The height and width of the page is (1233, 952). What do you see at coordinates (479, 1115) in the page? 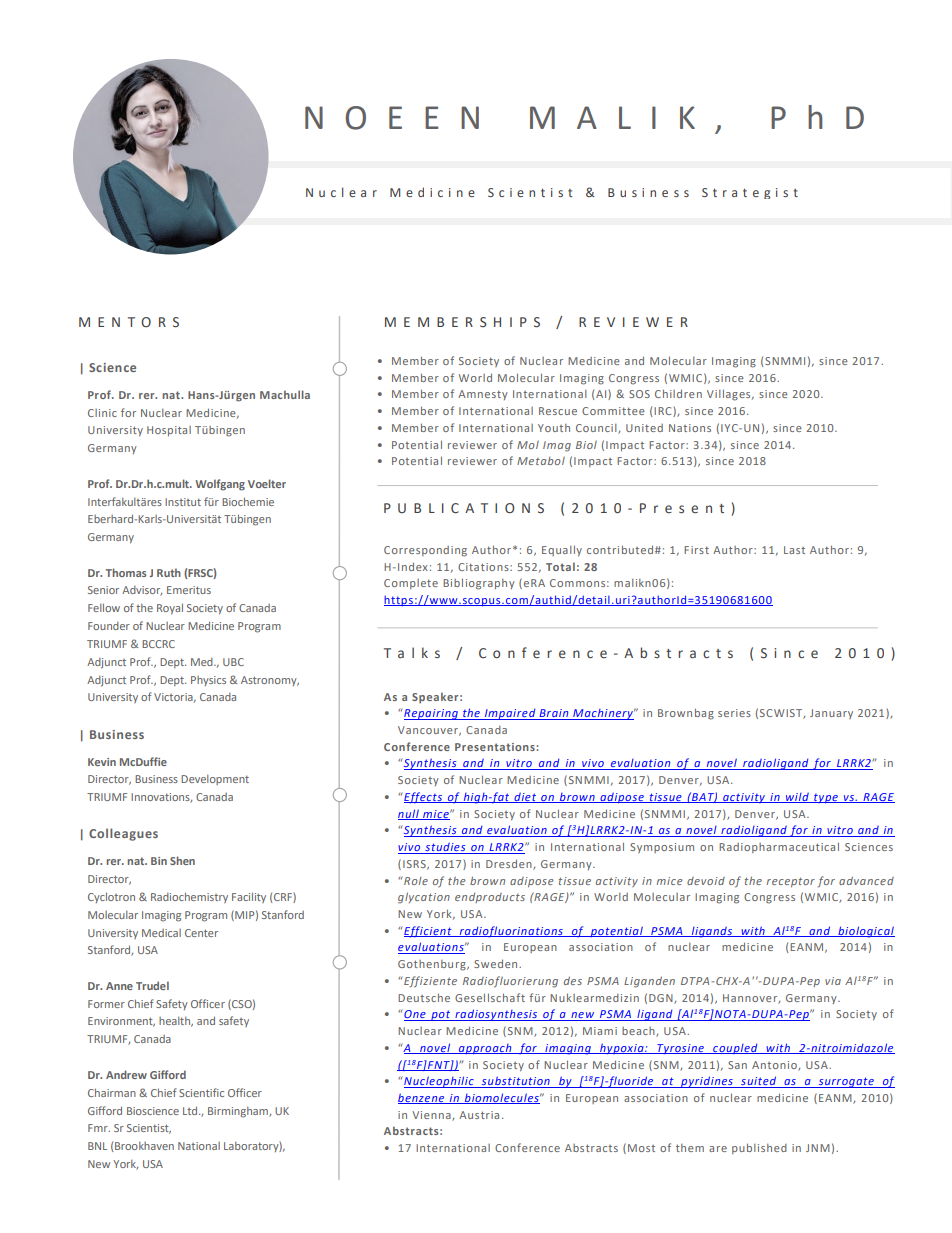
I see `Austria` at bounding box center [479, 1115].
